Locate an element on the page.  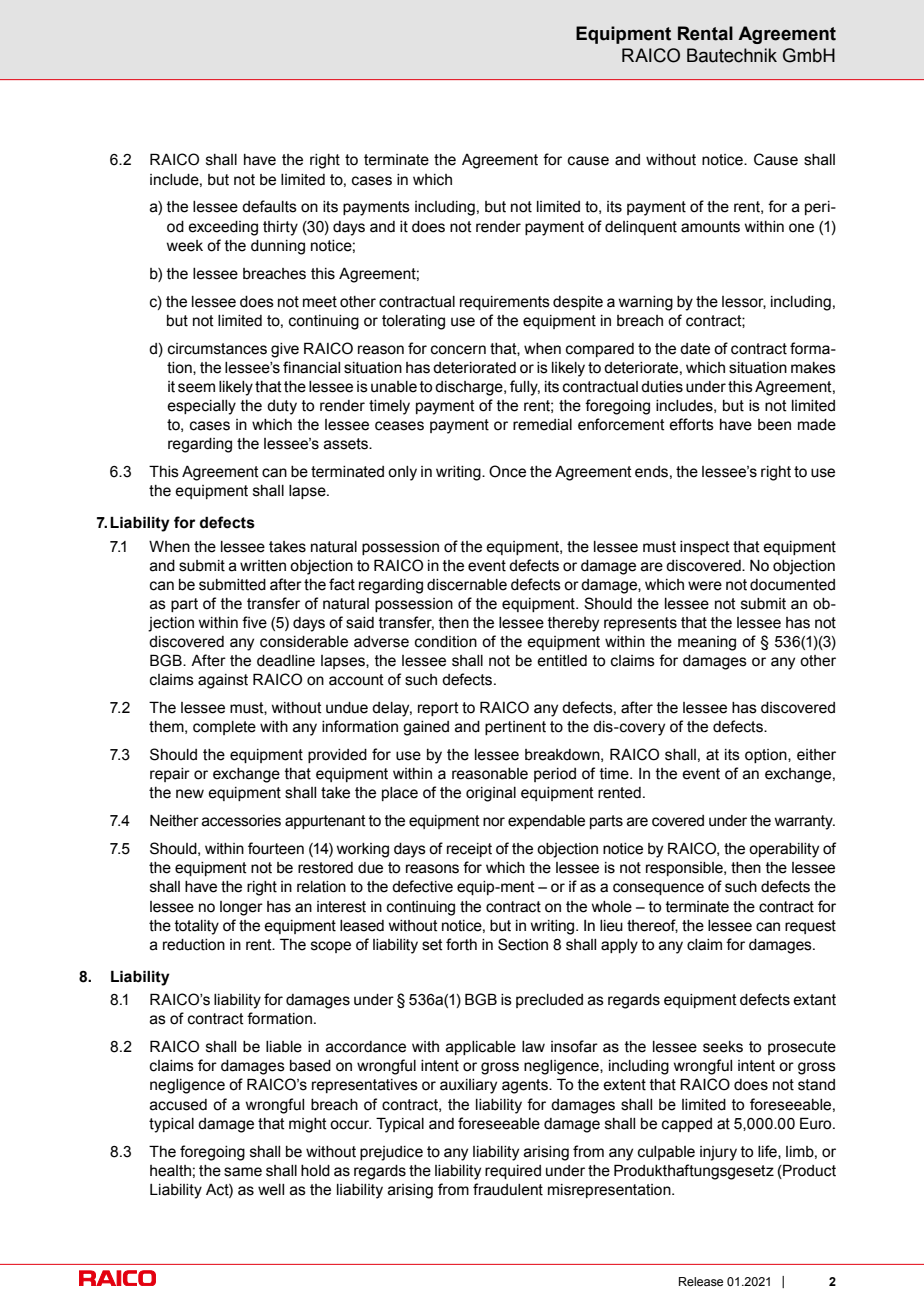
dunning is located at coordinates (278, 247).
